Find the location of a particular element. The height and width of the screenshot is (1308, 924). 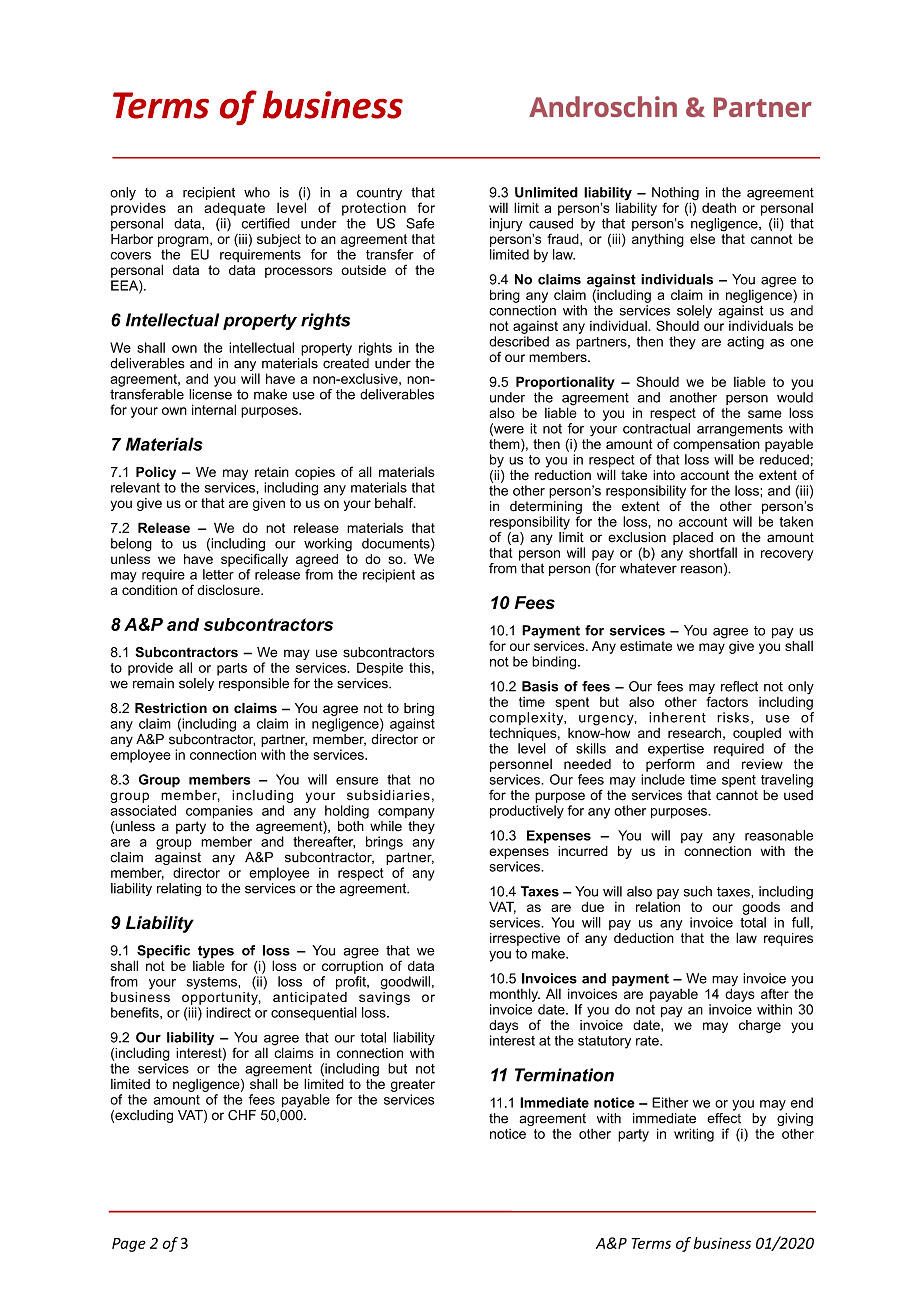

injury is located at coordinates (506, 225).
